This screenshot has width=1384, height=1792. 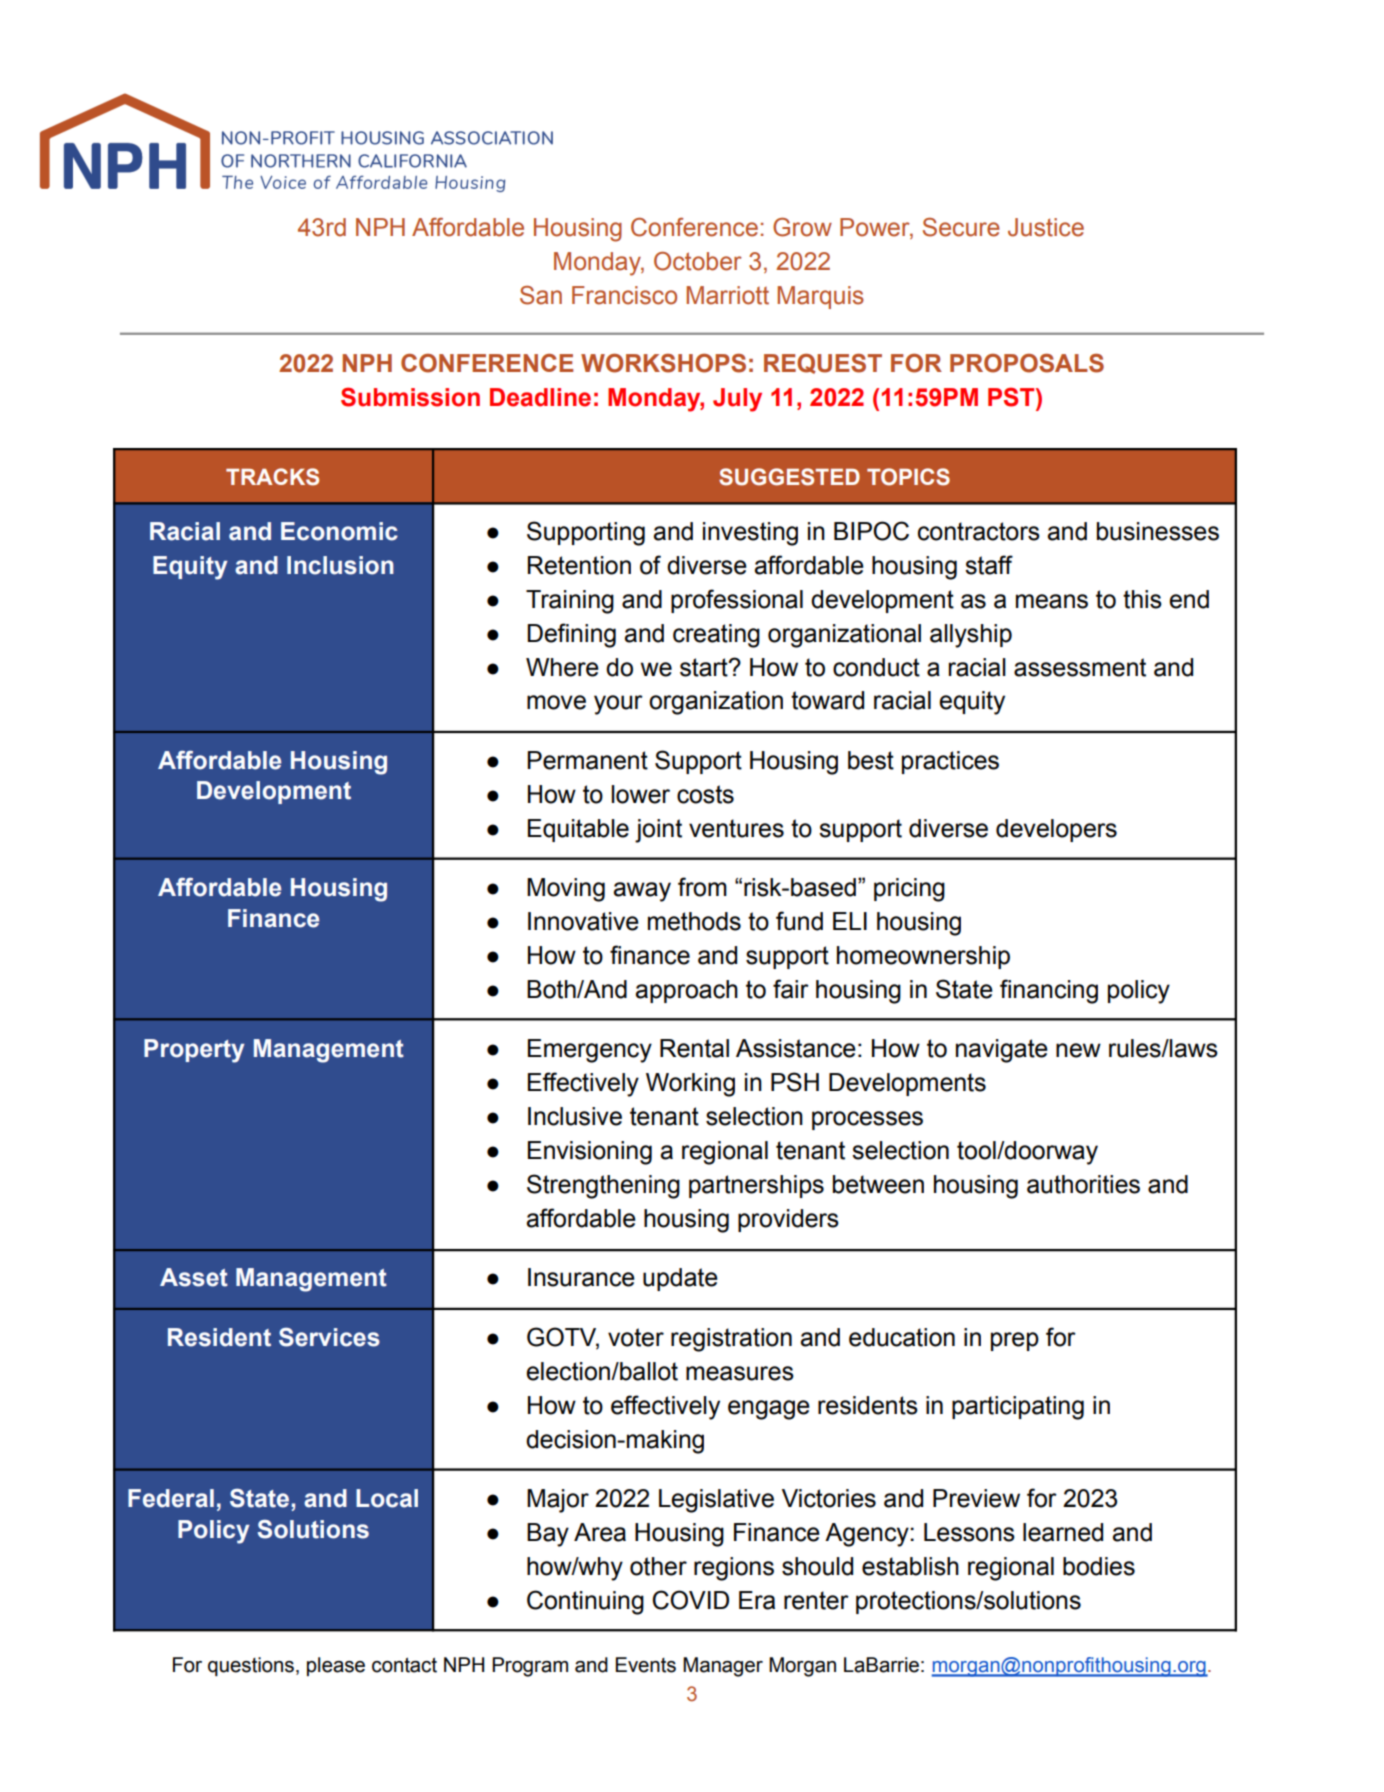 I want to click on methods, so click(x=694, y=921).
